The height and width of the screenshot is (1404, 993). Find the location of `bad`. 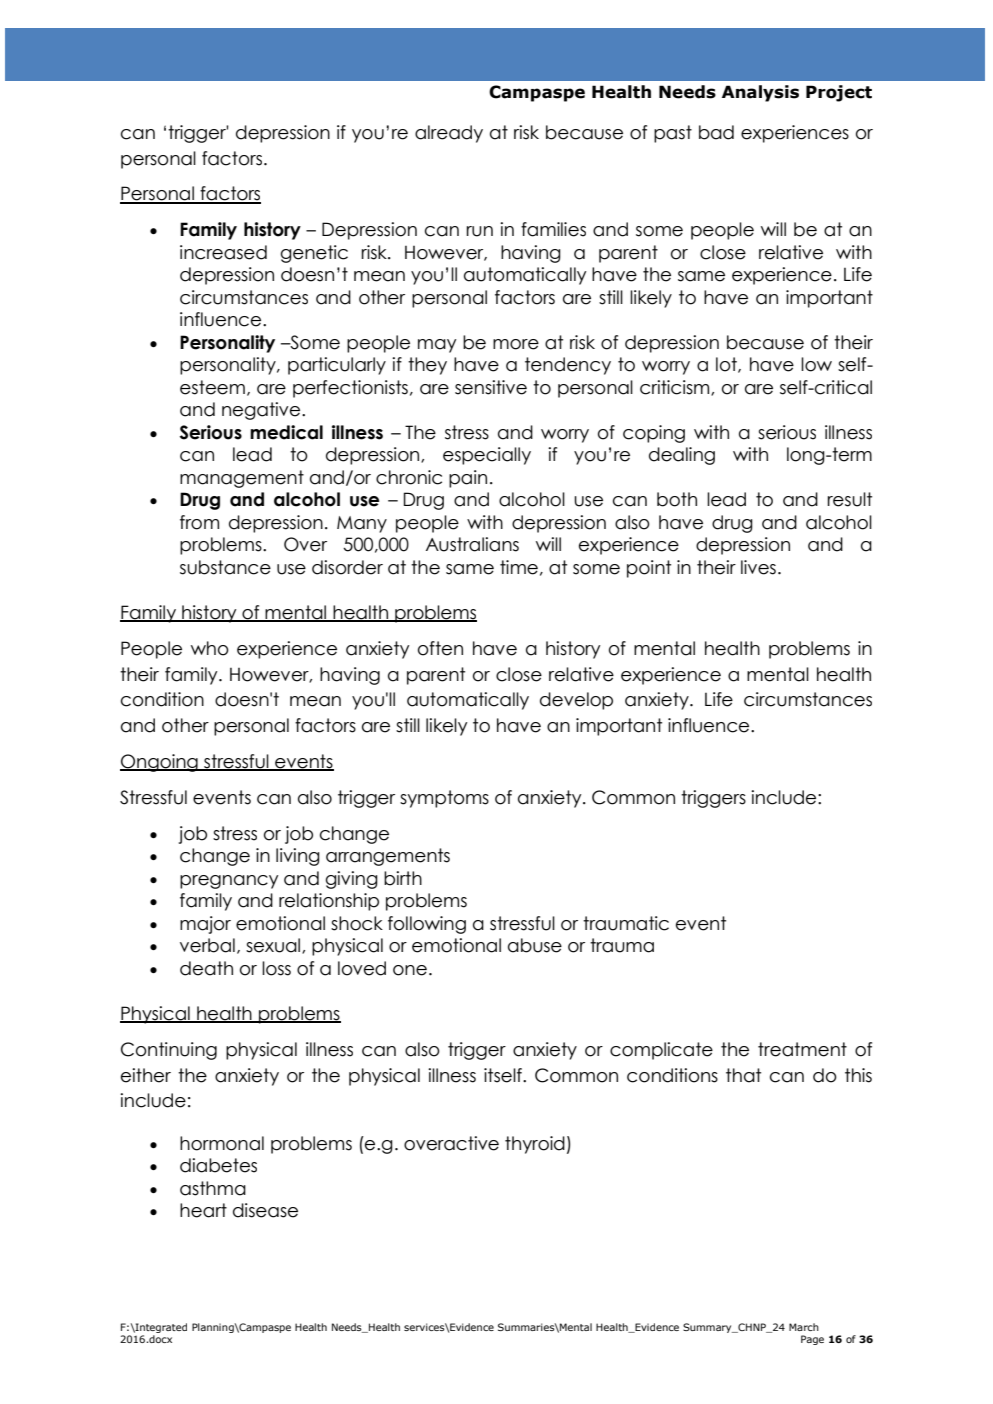

bad is located at coordinates (716, 132).
